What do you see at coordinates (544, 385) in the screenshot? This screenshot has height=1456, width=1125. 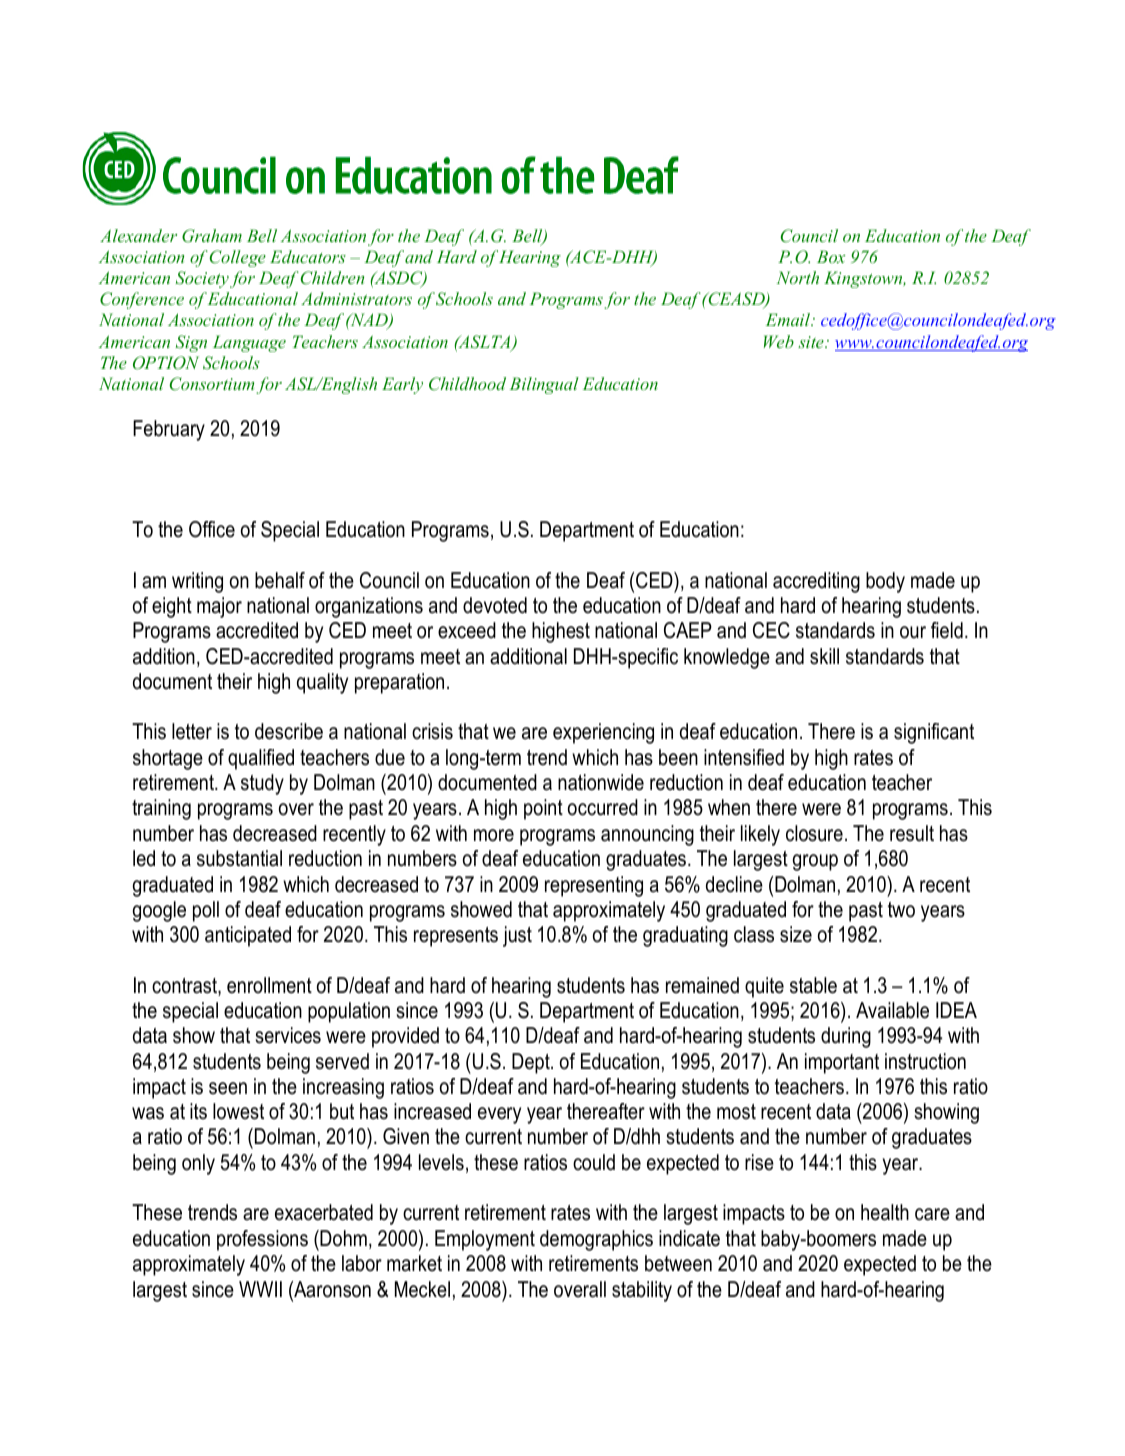 I see `Bilingual` at bounding box center [544, 385].
